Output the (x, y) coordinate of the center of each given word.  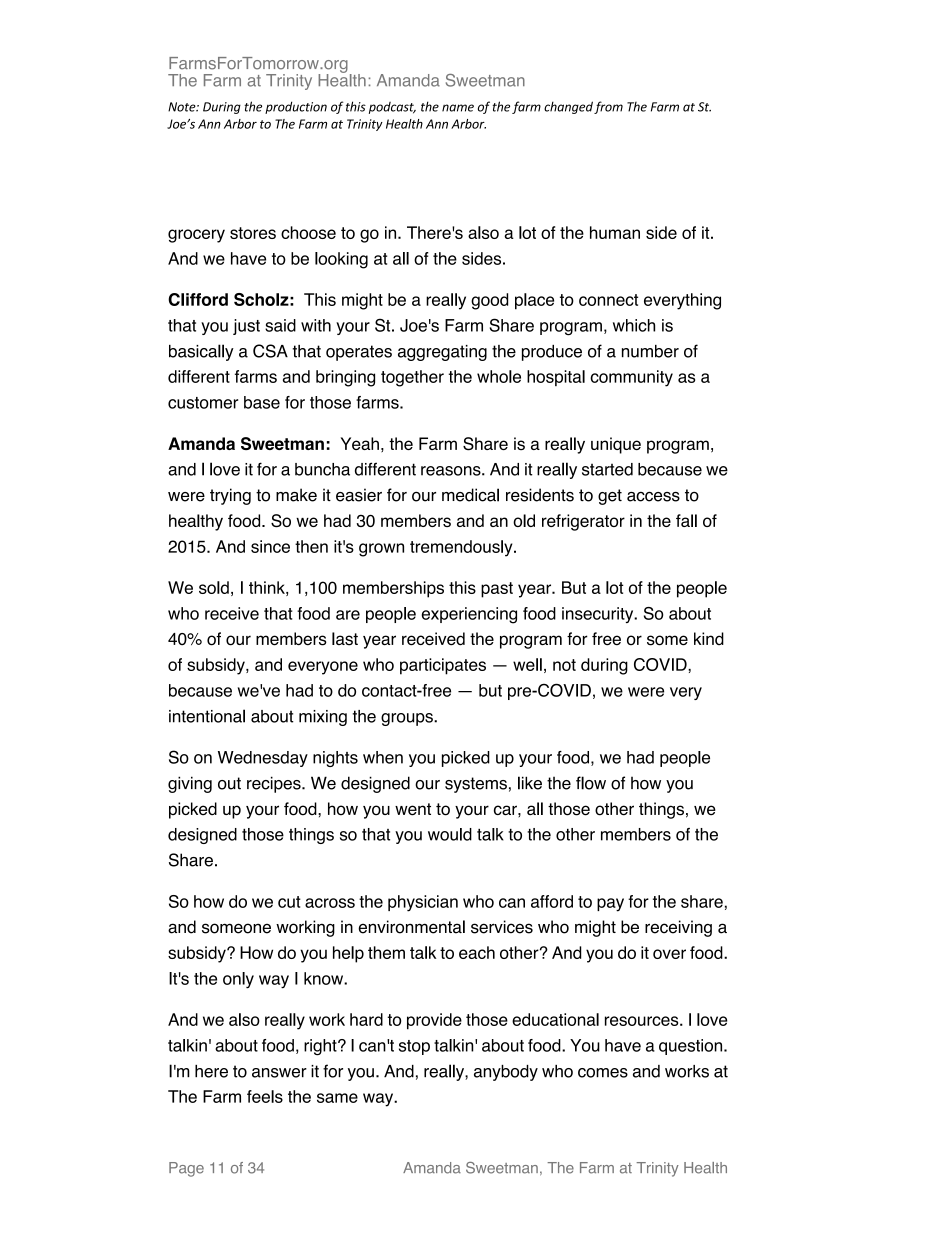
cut (289, 902)
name (458, 108)
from (608, 107)
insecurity (599, 615)
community (631, 378)
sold (214, 587)
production (296, 107)
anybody (506, 1073)
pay (610, 905)
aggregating (442, 353)
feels (265, 1096)
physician (423, 903)
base (262, 402)
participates (443, 666)
